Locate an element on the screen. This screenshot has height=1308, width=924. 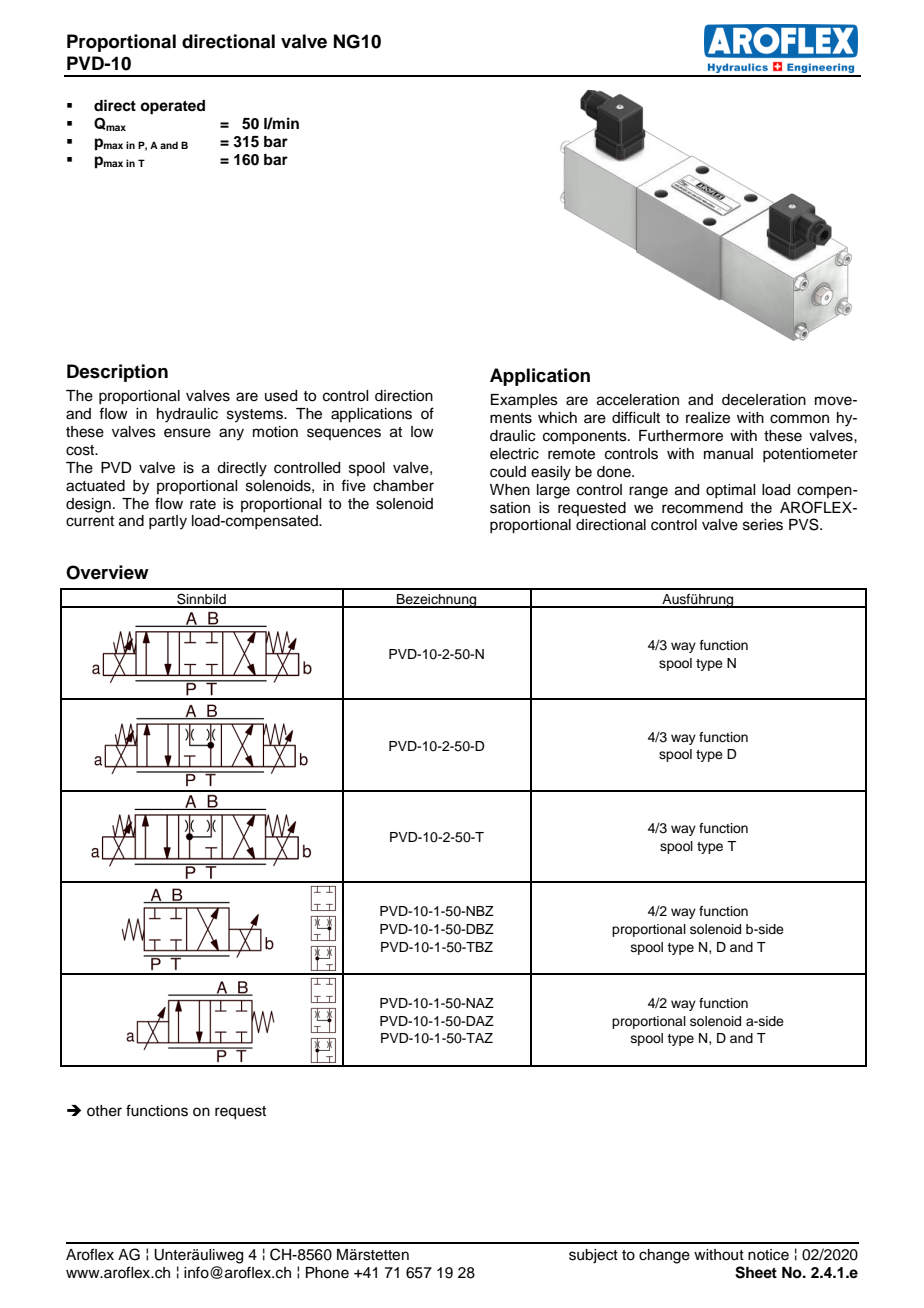
realize is located at coordinates (708, 418).
